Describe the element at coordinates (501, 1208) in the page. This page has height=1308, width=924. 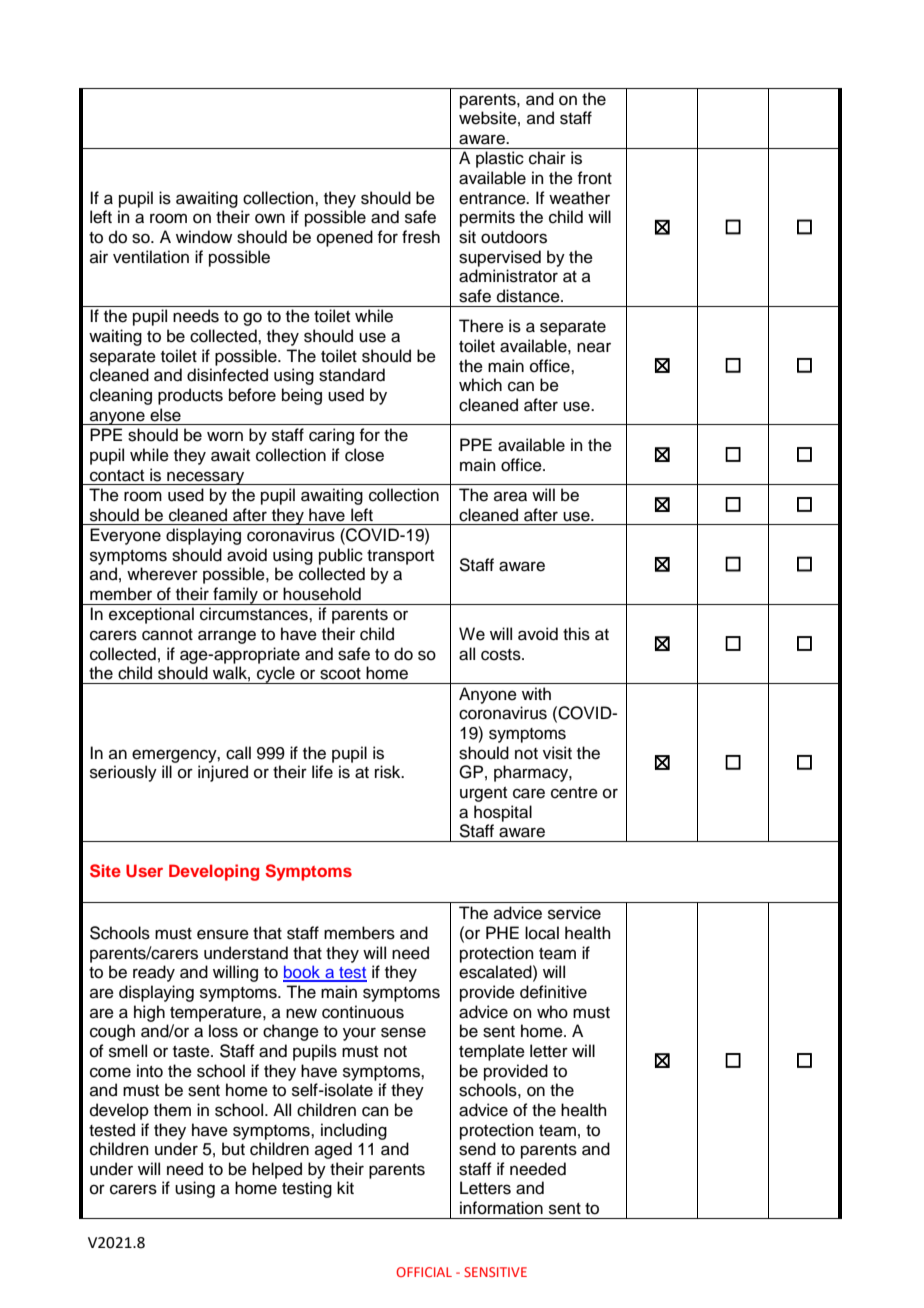
I see `information` at that location.
